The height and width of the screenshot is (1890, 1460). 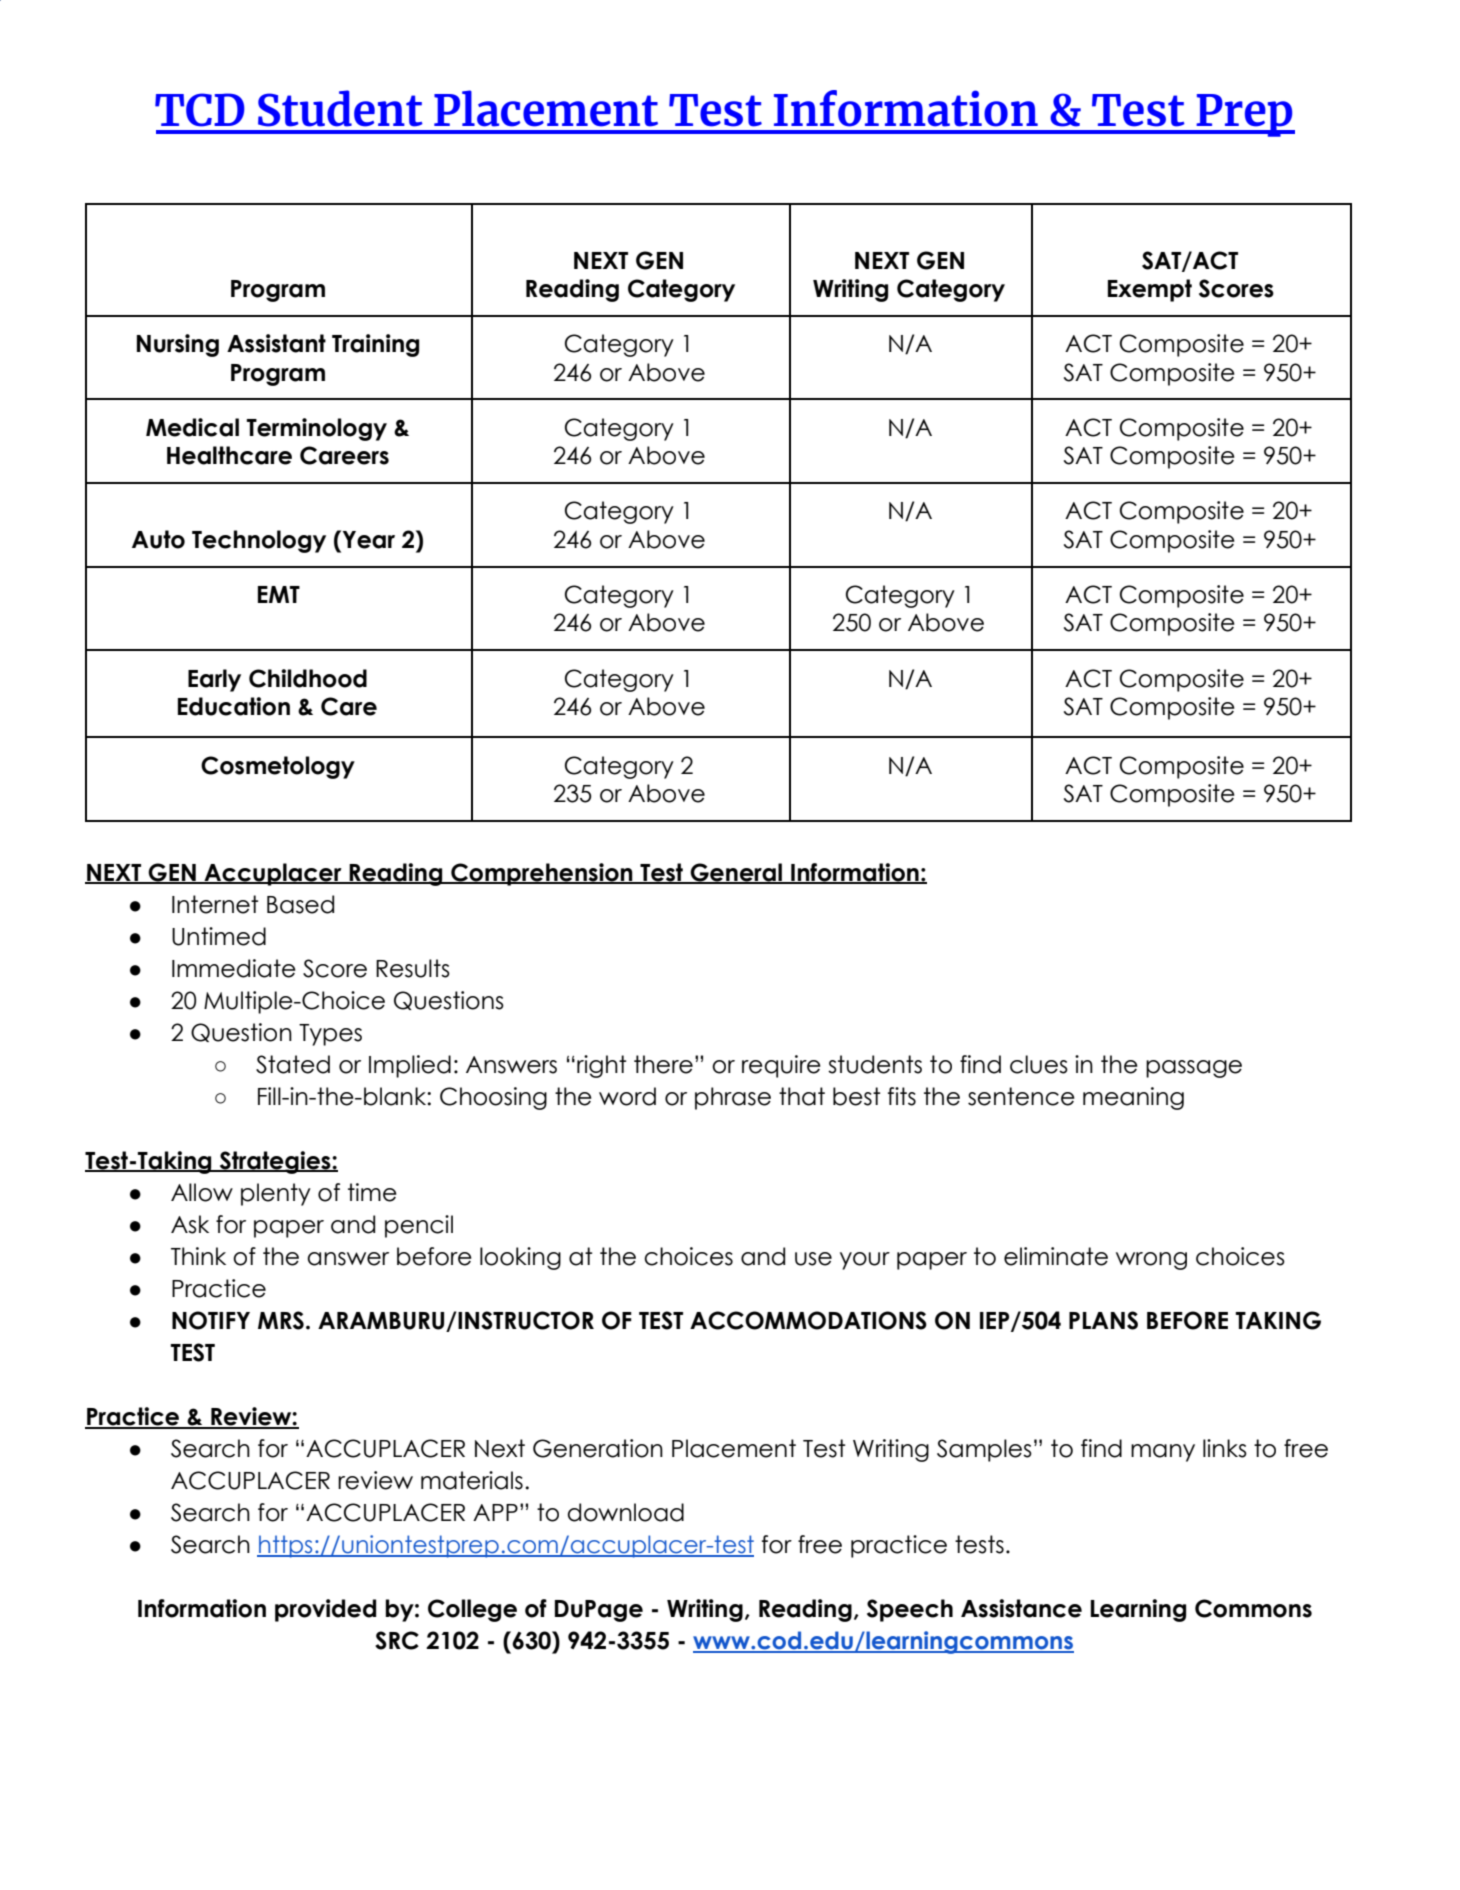 What do you see at coordinates (1039, 1064) in the screenshot?
I see `clues` at bounding box center [1039, 1064].
